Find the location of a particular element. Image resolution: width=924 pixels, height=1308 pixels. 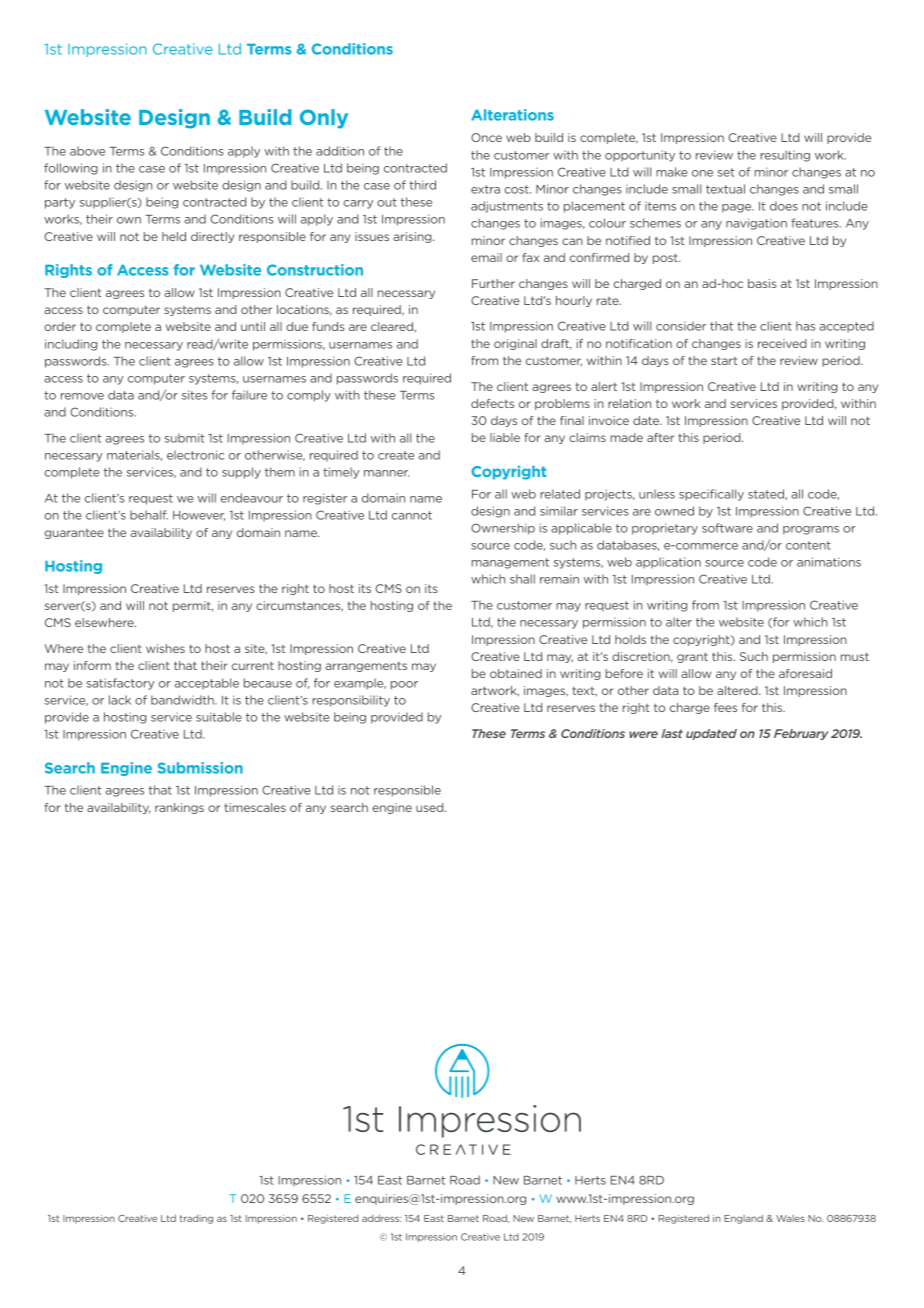

February is located at coordinates (801, 734).
